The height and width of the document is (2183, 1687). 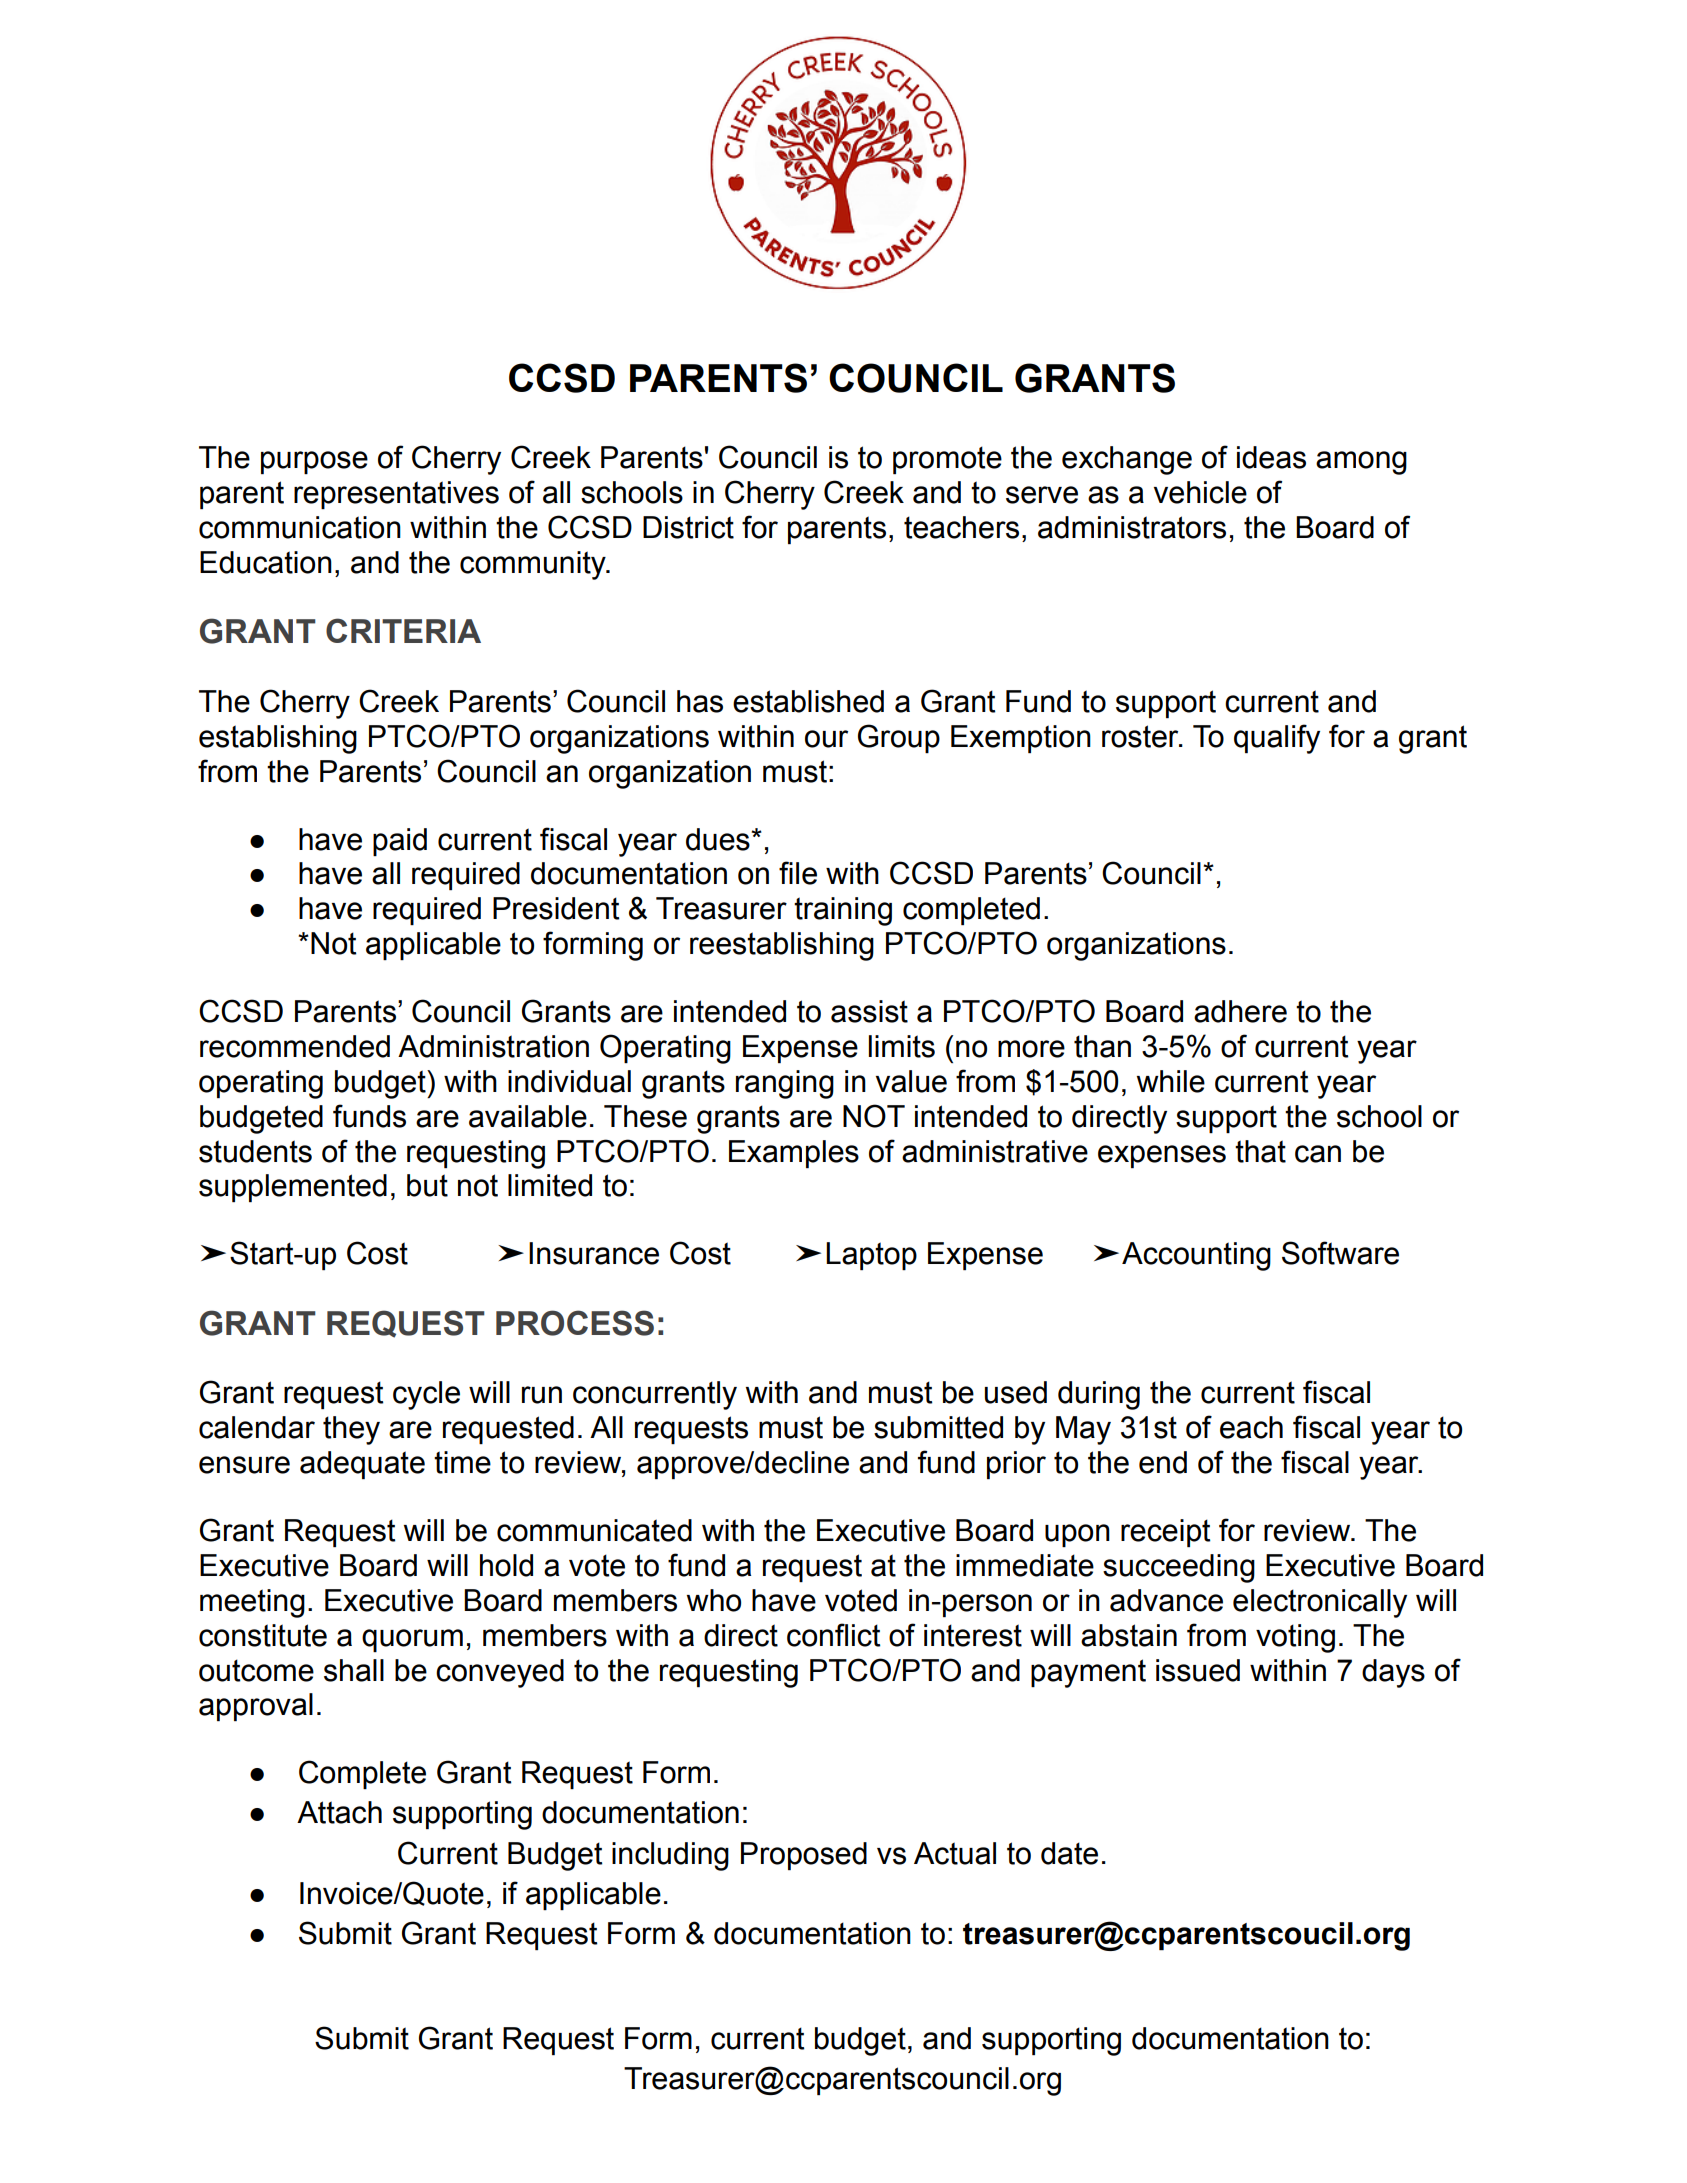 What do you see at coordinates (688, 527) in the document?
I see `District` at bounding box center [688, 527].
